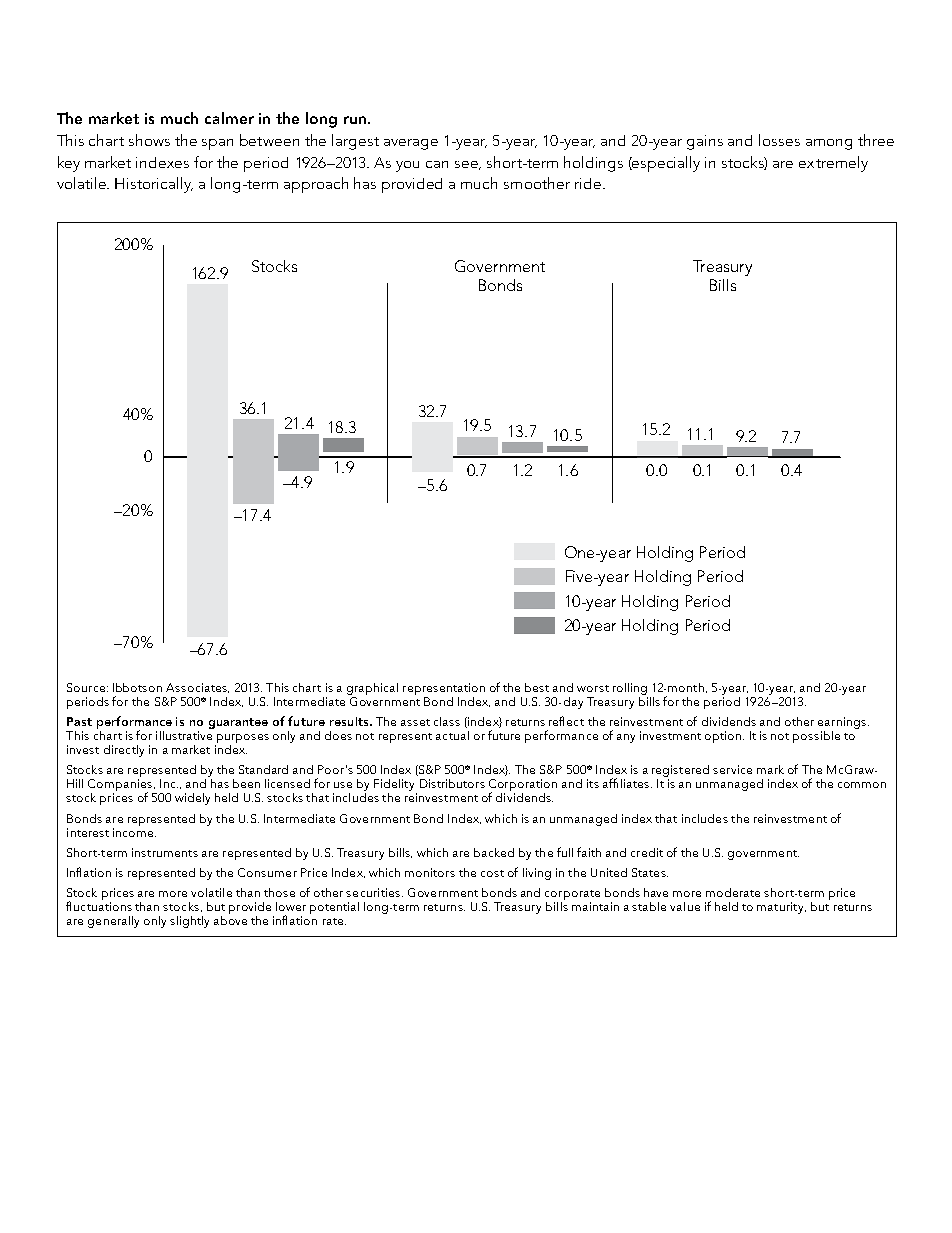 Image resolution: width=952 pixels, height=1233 pixels. I want to click on Associates, so click(197, 688).
